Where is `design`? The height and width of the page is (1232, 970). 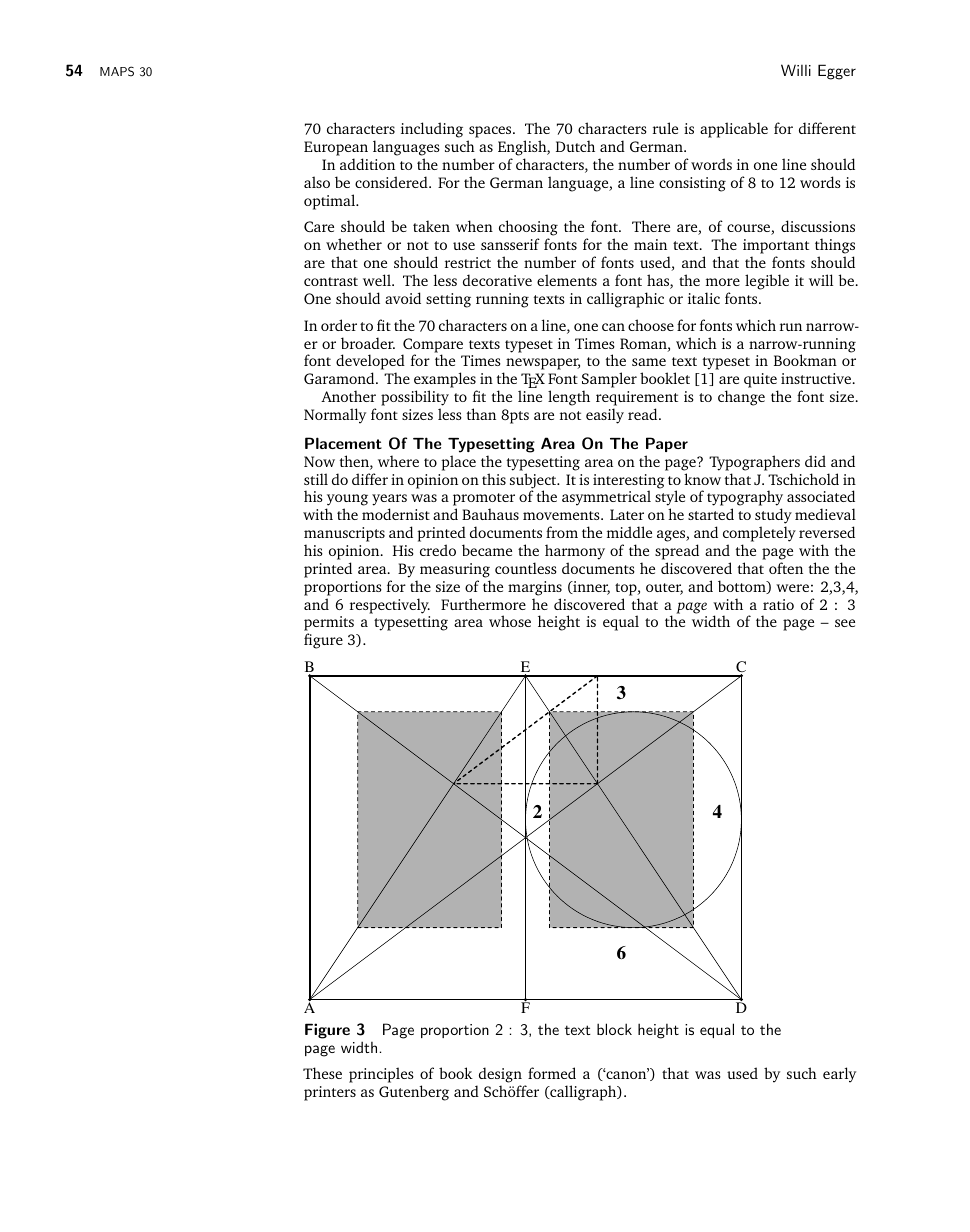
design is located at coordinates (500, 1076).
